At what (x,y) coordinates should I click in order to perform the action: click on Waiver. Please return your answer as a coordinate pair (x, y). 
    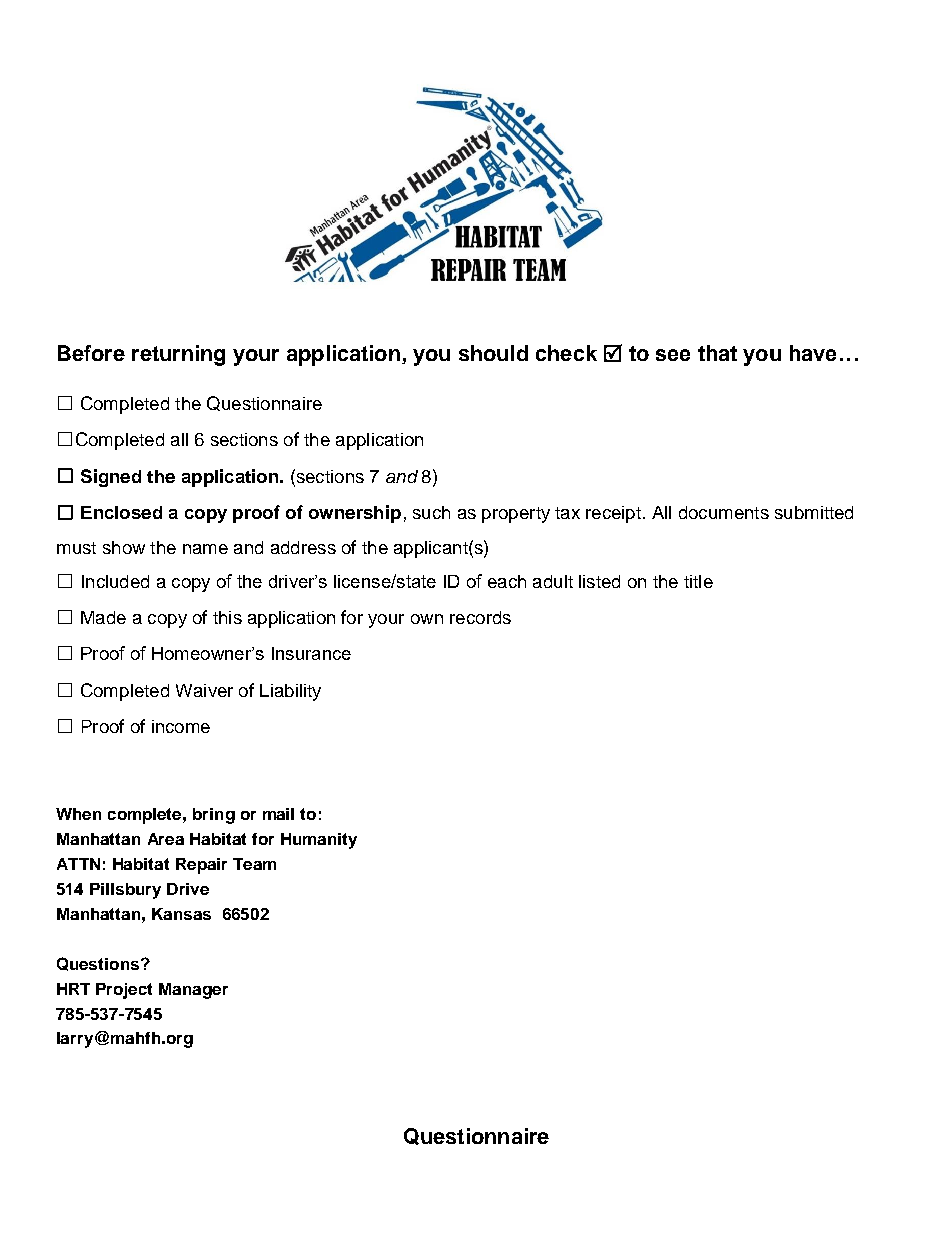
    Looking at the image, I should click on (204, 690).
